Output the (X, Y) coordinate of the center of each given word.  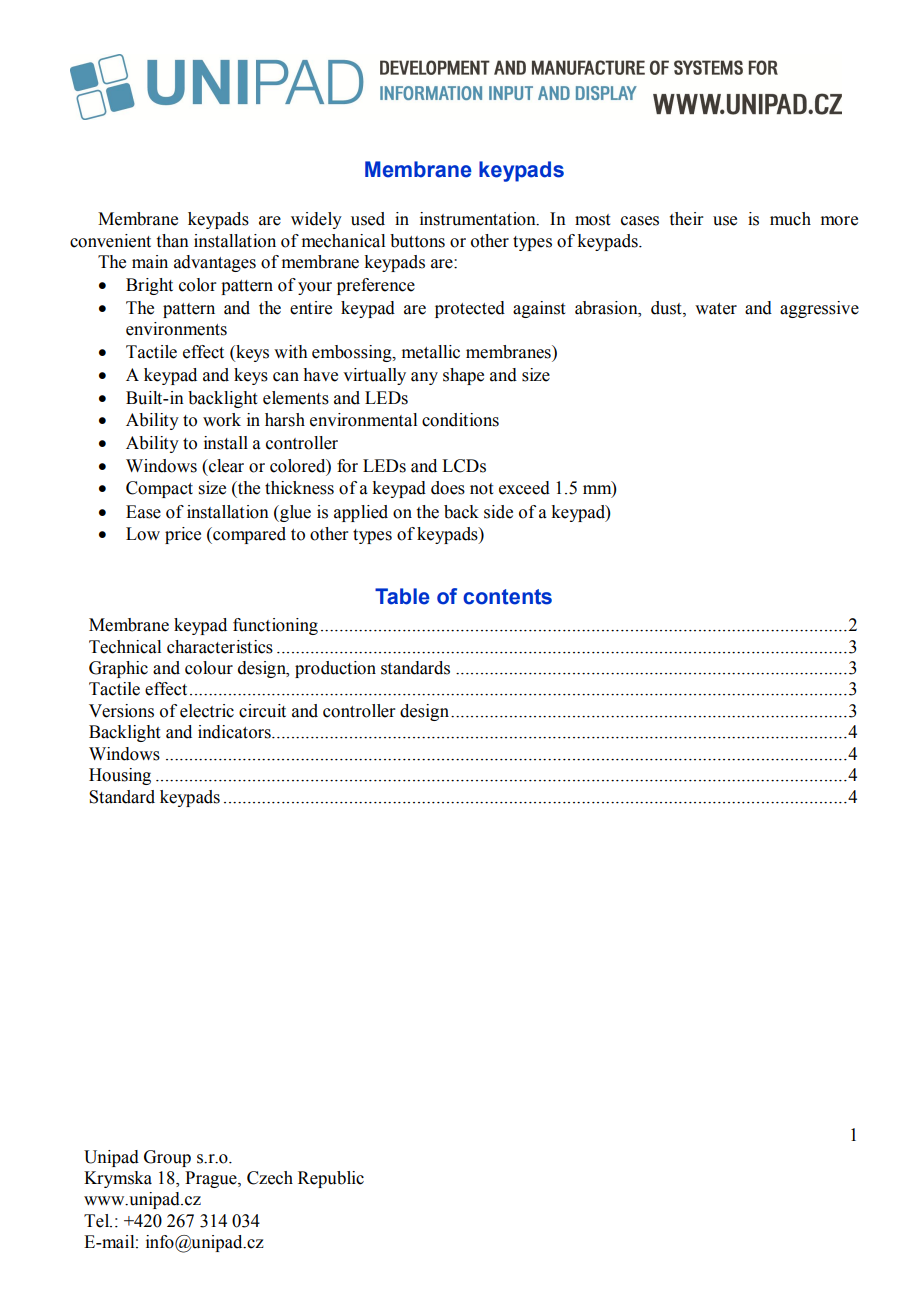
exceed (524, 488)
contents (507, 597)
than (173, 241)
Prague (212, 1179)
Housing (120, 776)
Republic (331, 1179)
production (335, 669)
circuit (262, 711)
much (790, 219)
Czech (270, 1178)
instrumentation (479, 219)
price (183, 535)
